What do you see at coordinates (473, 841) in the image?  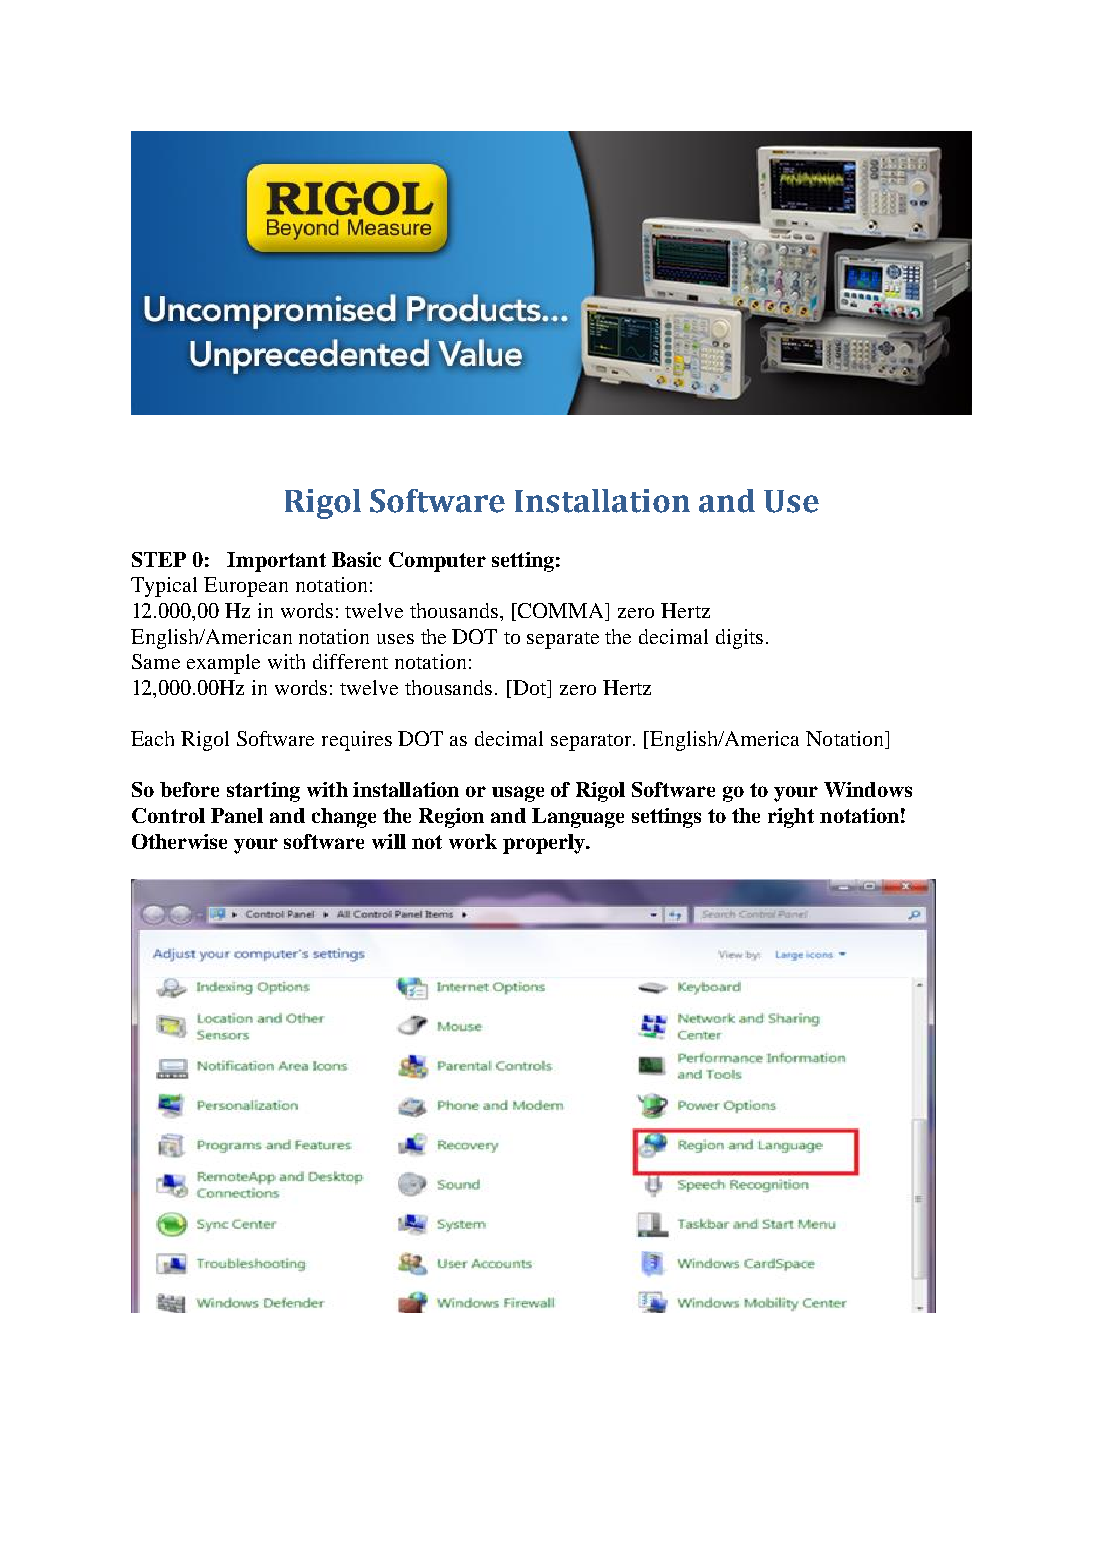 I see `work` at bounding box center [473, 841].
